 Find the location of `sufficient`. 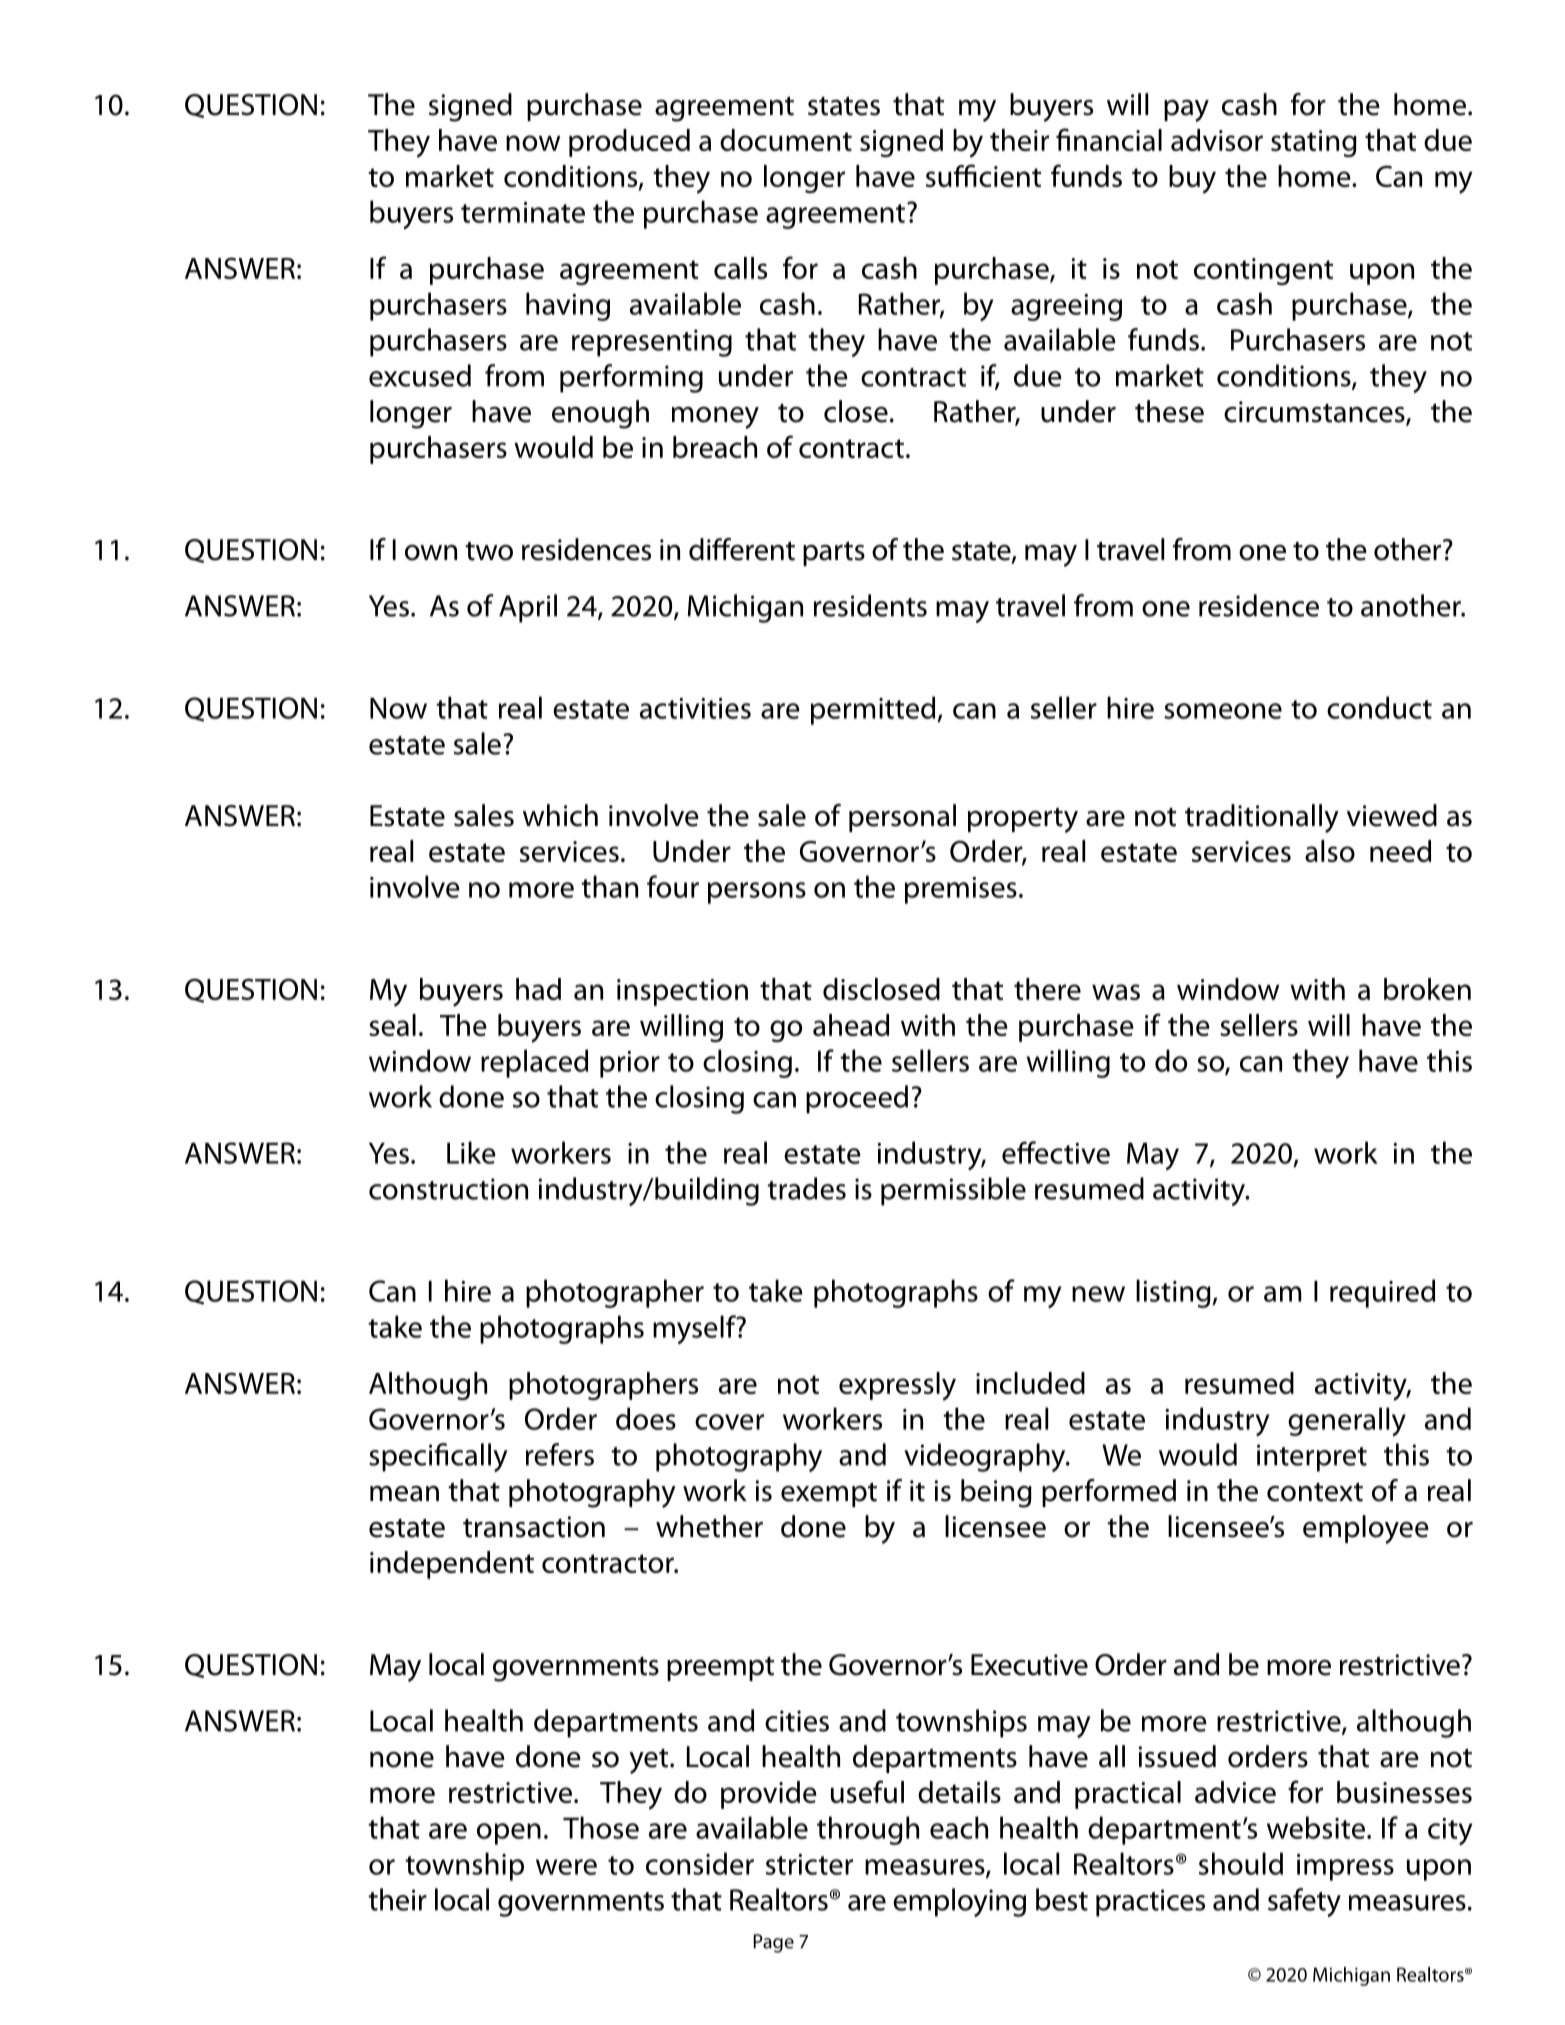

sufficient is located at coordinates (983, 175).
